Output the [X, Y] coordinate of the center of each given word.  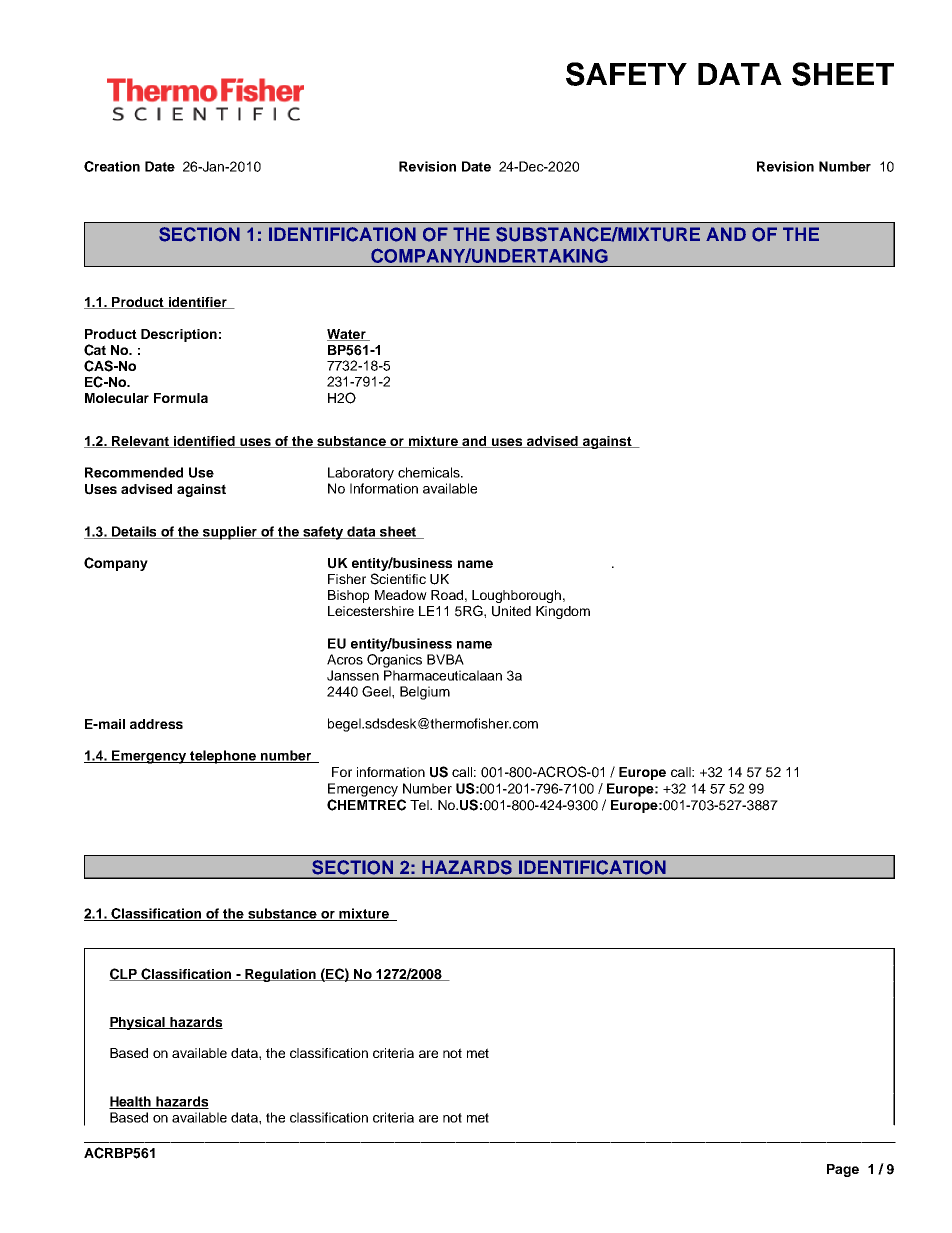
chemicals [430, 472]
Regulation [280, 975]
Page [843, 1170]
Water [347, 335]
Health [131, 1102]
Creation [112, 166]
